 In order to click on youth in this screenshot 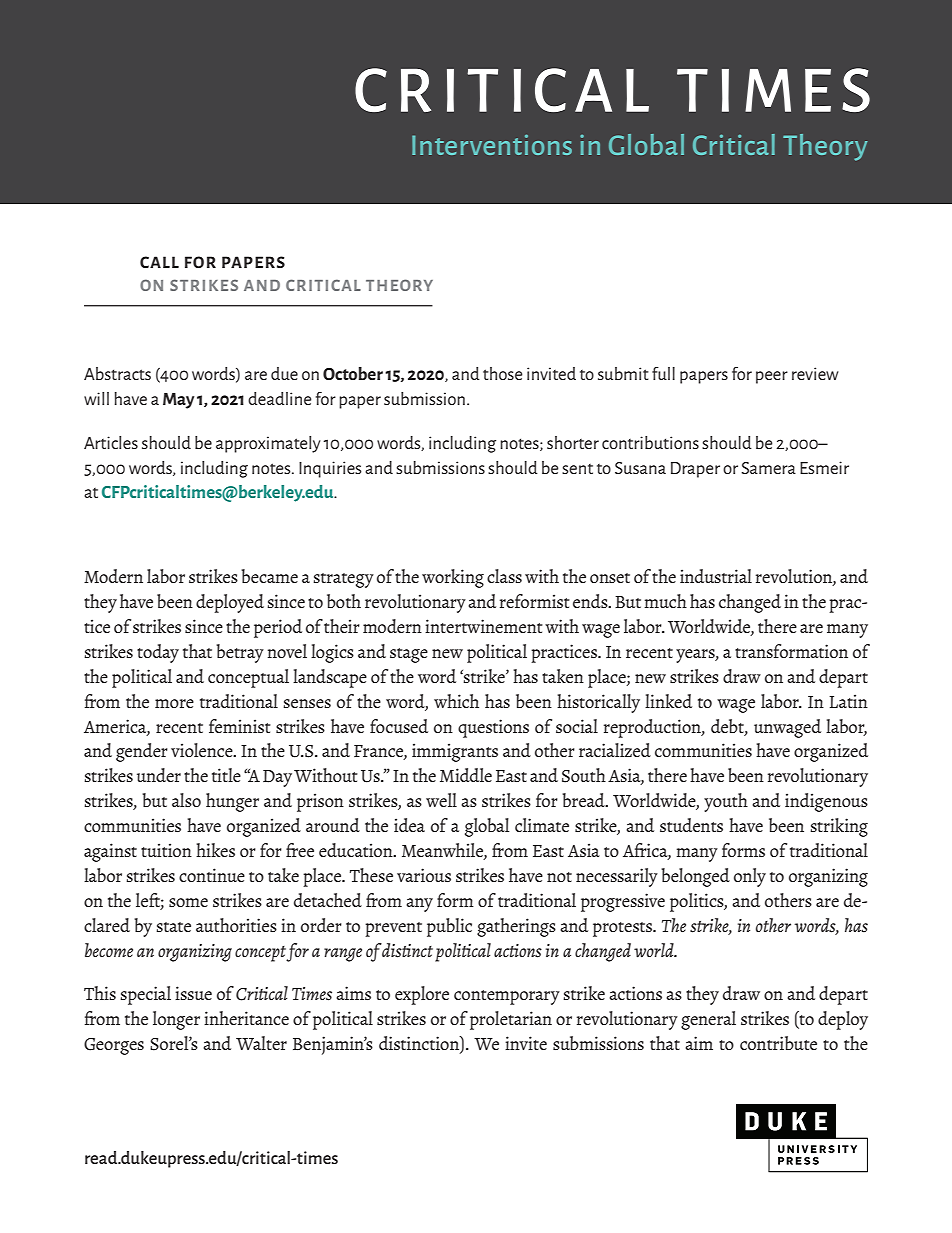, I will do `click(726, 802)`.
